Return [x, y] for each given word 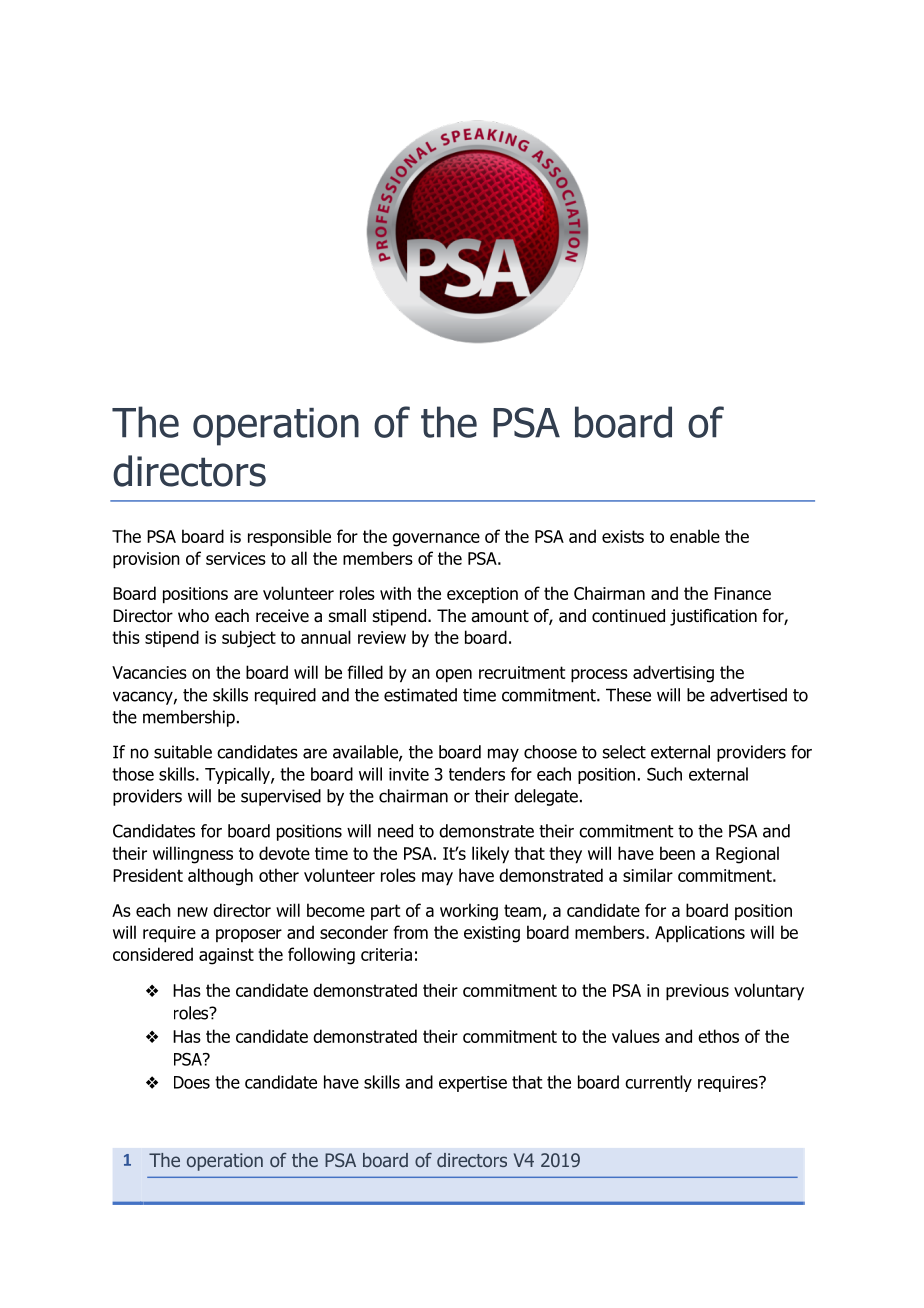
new [193, 912]
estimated [420, 695]
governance [436, 540]
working [469, 912]
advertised [748, 695]
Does [192, 1082]
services [236, 558]
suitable [183, 752]
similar [648, 875]
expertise [473, 1084]
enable [695, 536]
